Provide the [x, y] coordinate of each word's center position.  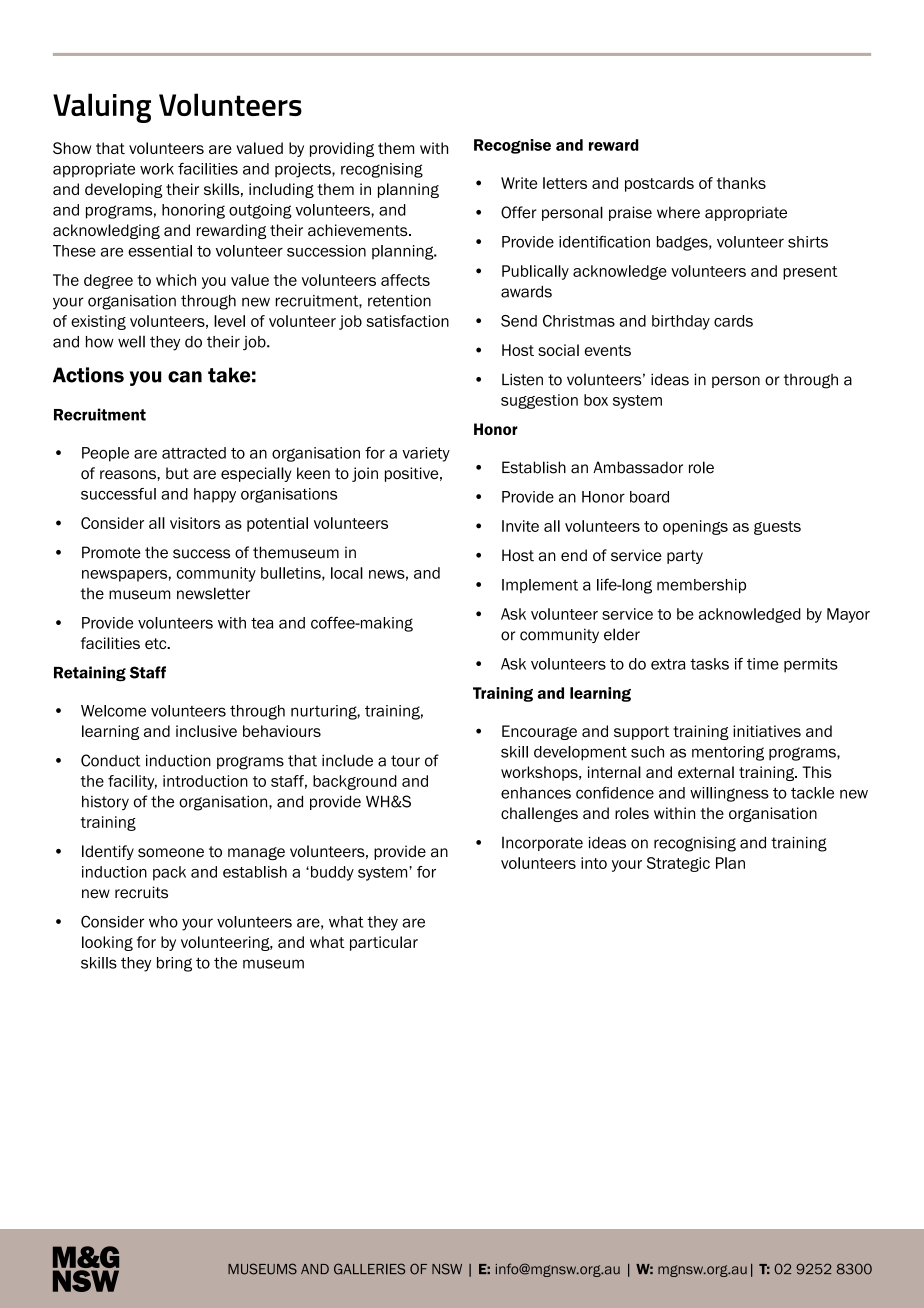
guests [777, 528]
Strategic [678, 864]
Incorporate [542, 844]
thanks [741, 183]
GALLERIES [369, 1269]
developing [124, 190]
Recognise [512, 146]
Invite [520, 526]
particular [384, 943]
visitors [195, 523]
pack [169, 873]
